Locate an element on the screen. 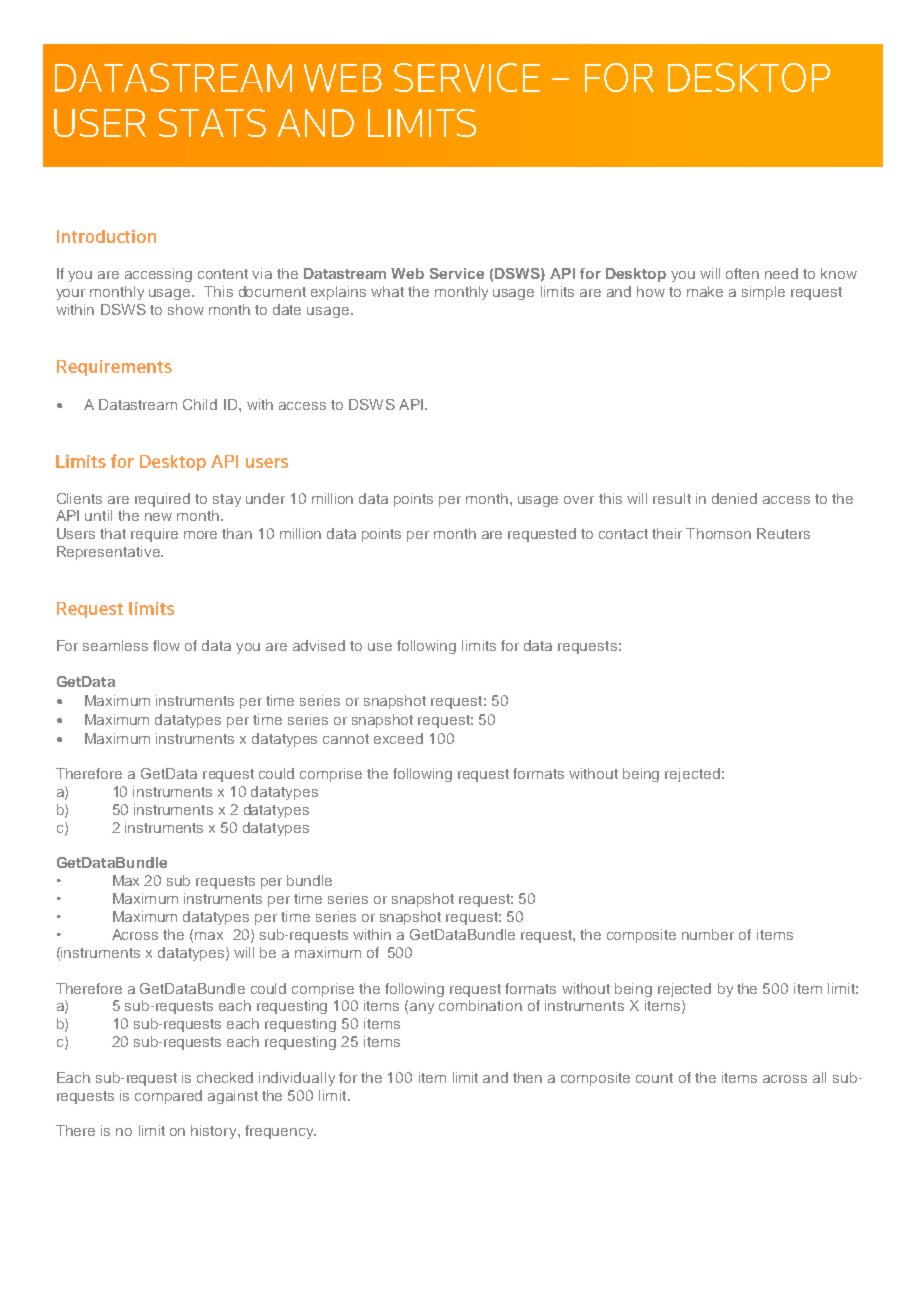 The width and height of the screenshot is (924, 1307). denied is located at coordinates (734, 498).
